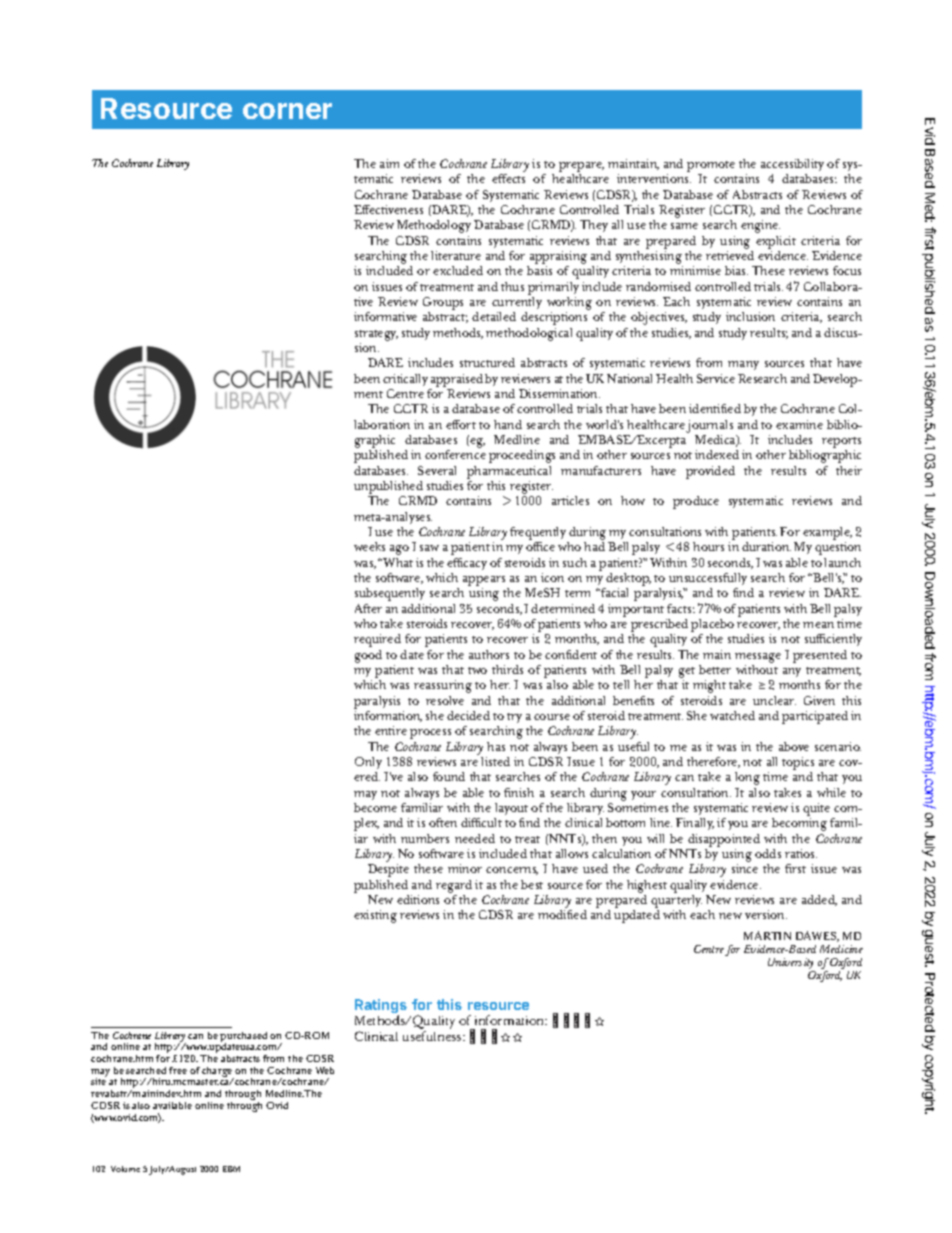 The width and height of the page is (952, 1233). Describe the element at coordinates (747, 778) in the page. I see `long` at that location.
